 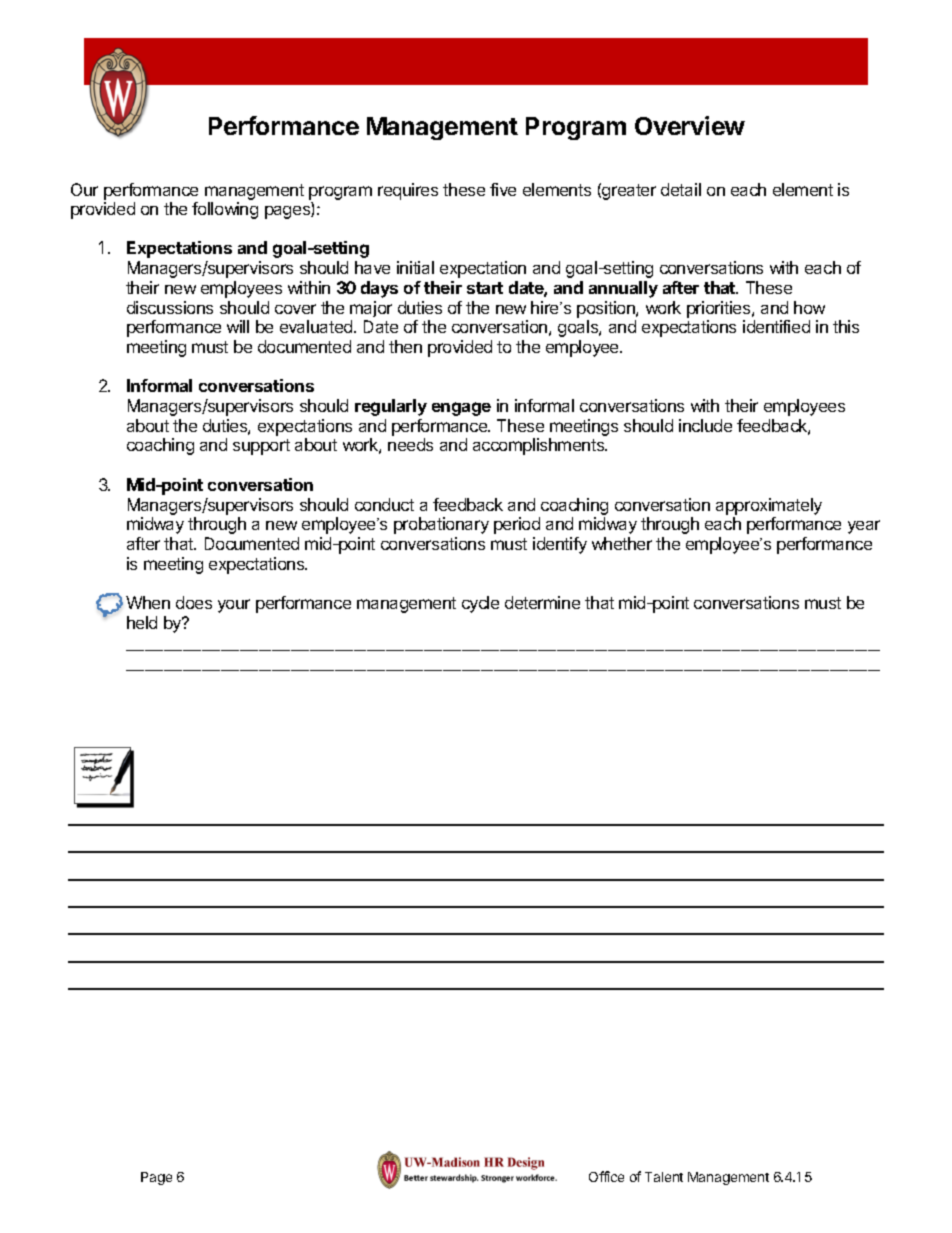 What do you see at coordinates (503, 189) in the screenshot?
I see `five` at bounding box center [503, 189].
